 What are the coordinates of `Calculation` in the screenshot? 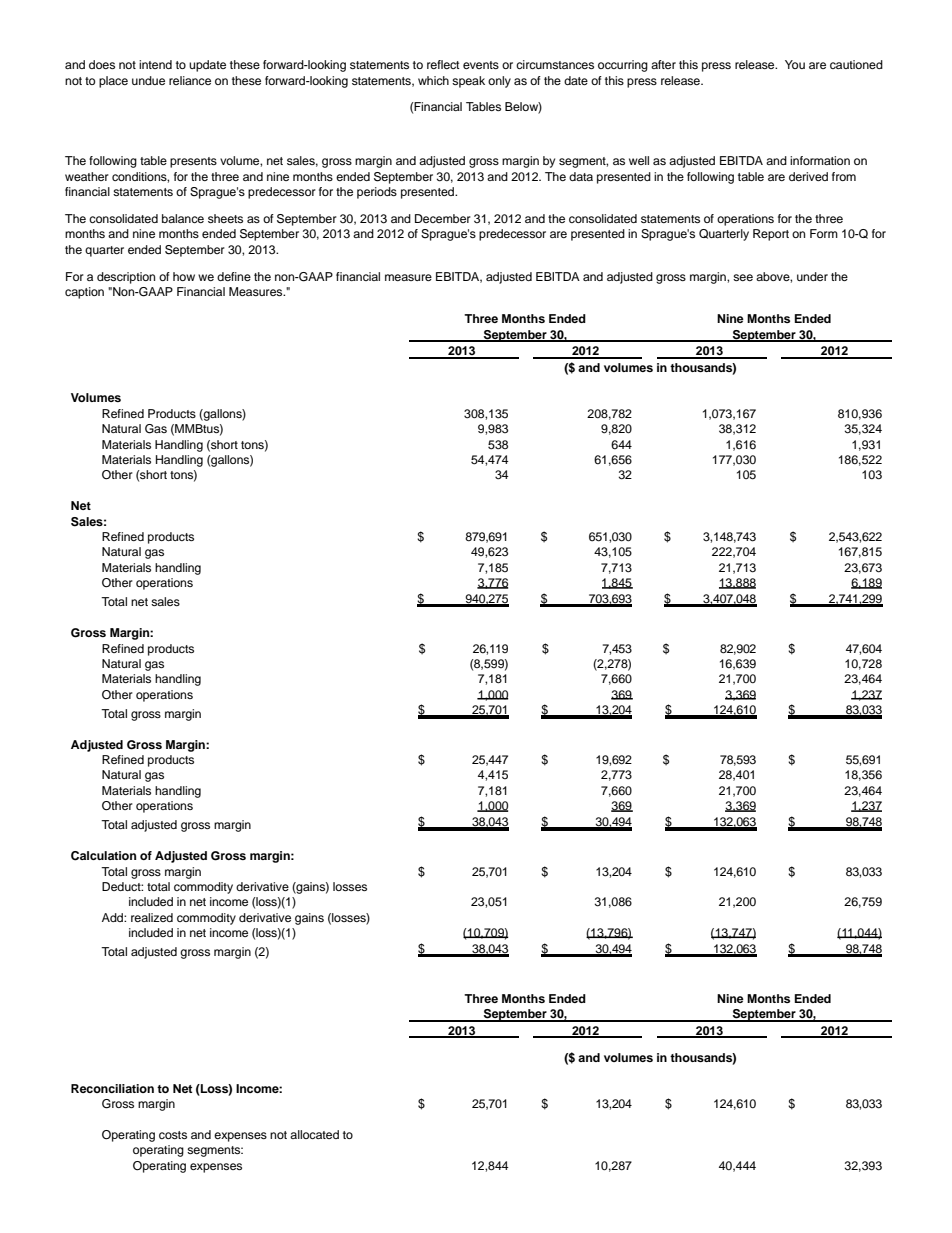 It's located at (103, 856).
